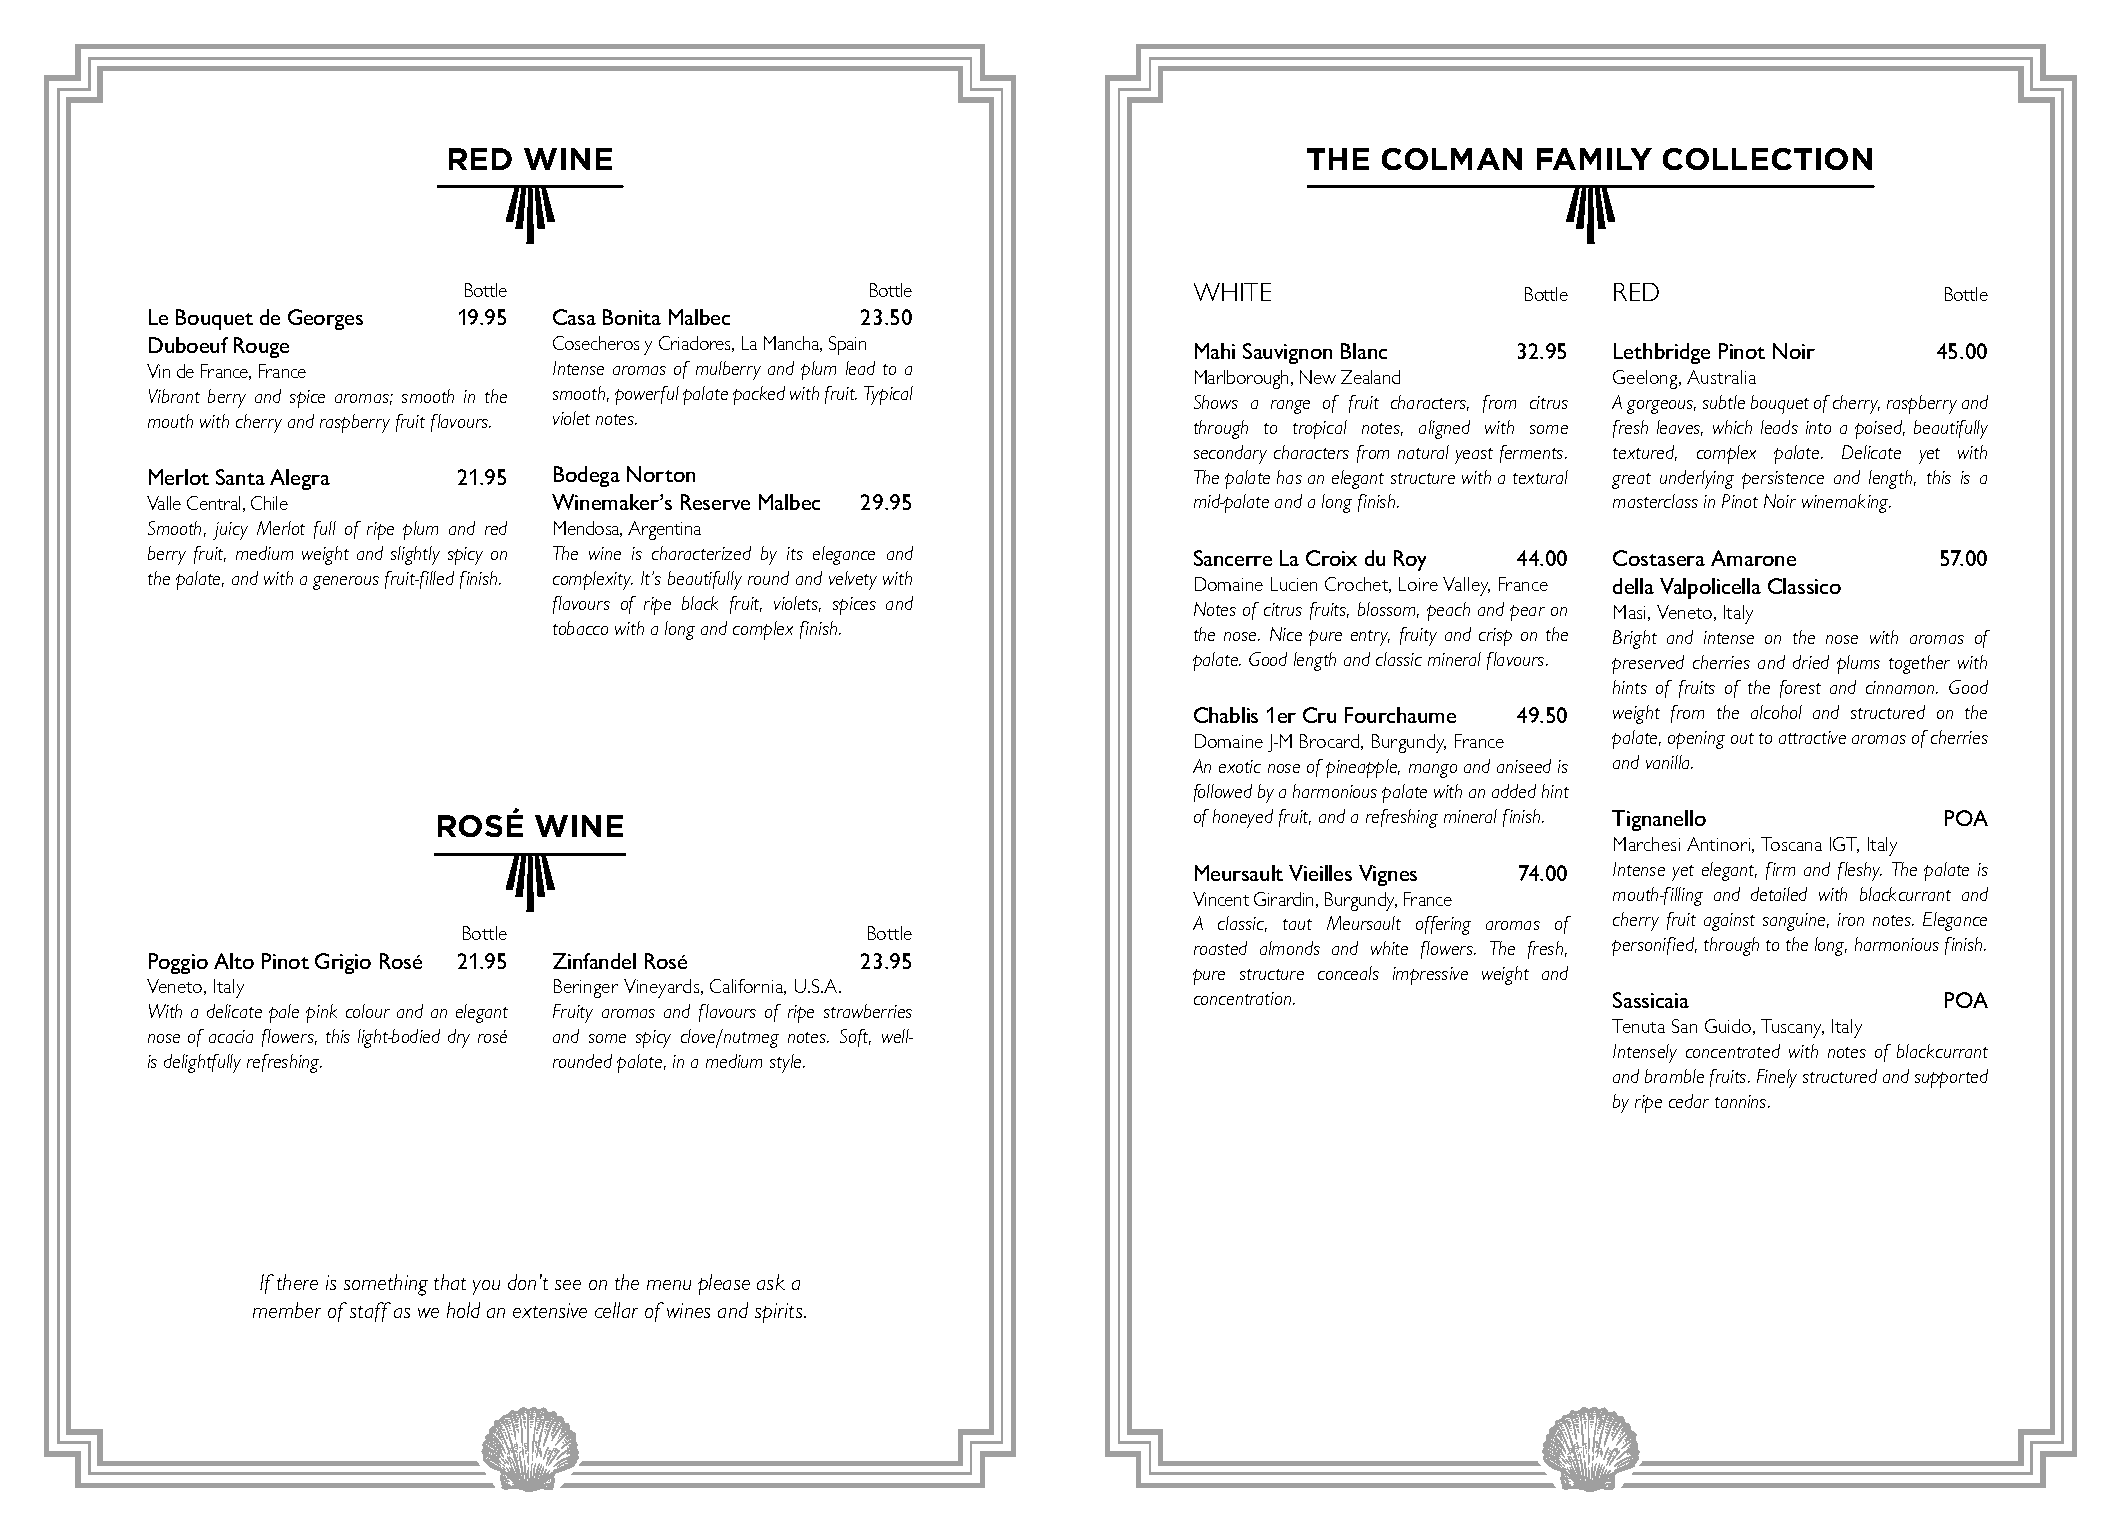  I want to click on secondary, so click(1230, 454).
